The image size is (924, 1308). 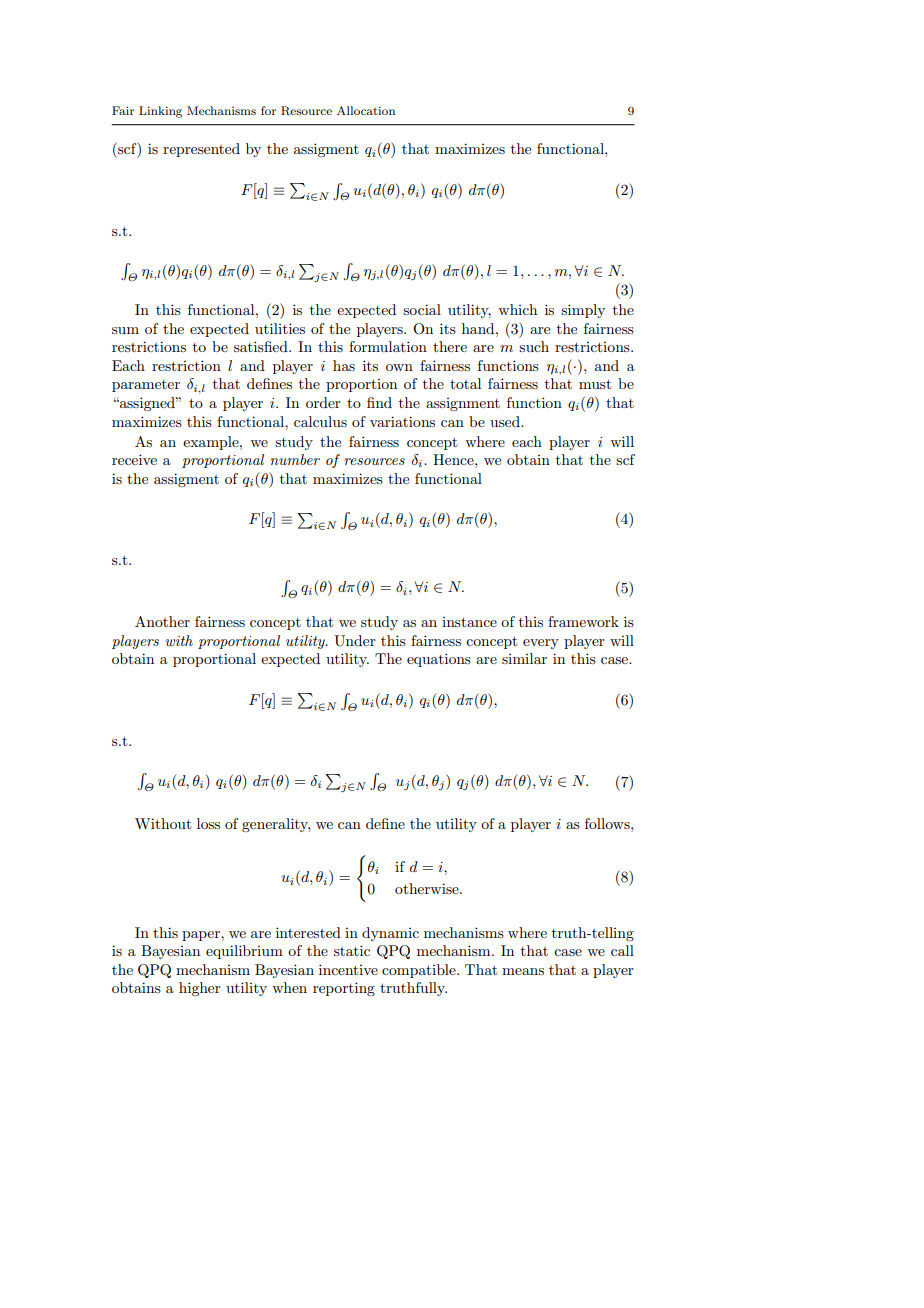 I want to click on sum, so click(x=125, y=330).
